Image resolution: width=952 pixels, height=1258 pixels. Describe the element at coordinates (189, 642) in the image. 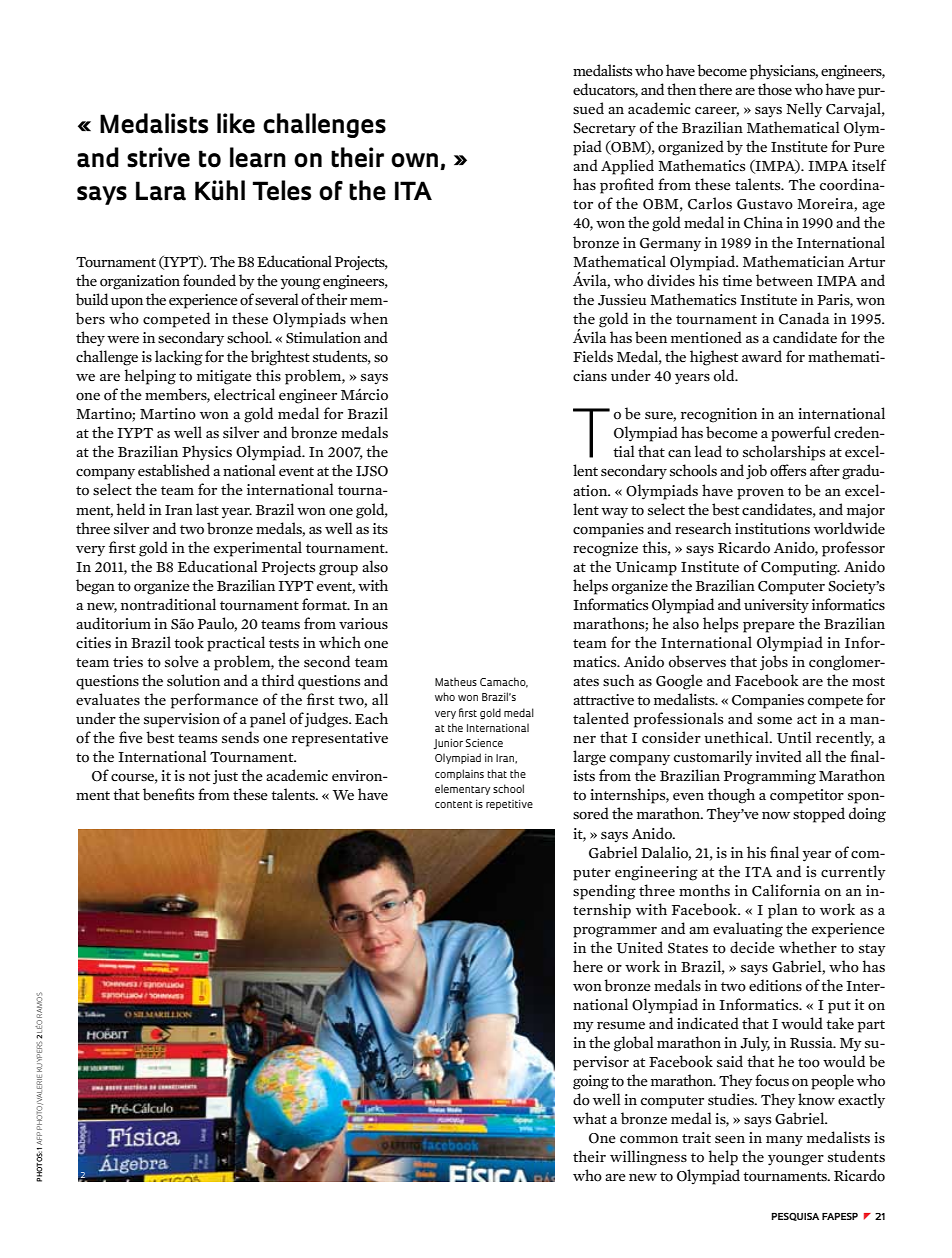

I see `took` at that location.
